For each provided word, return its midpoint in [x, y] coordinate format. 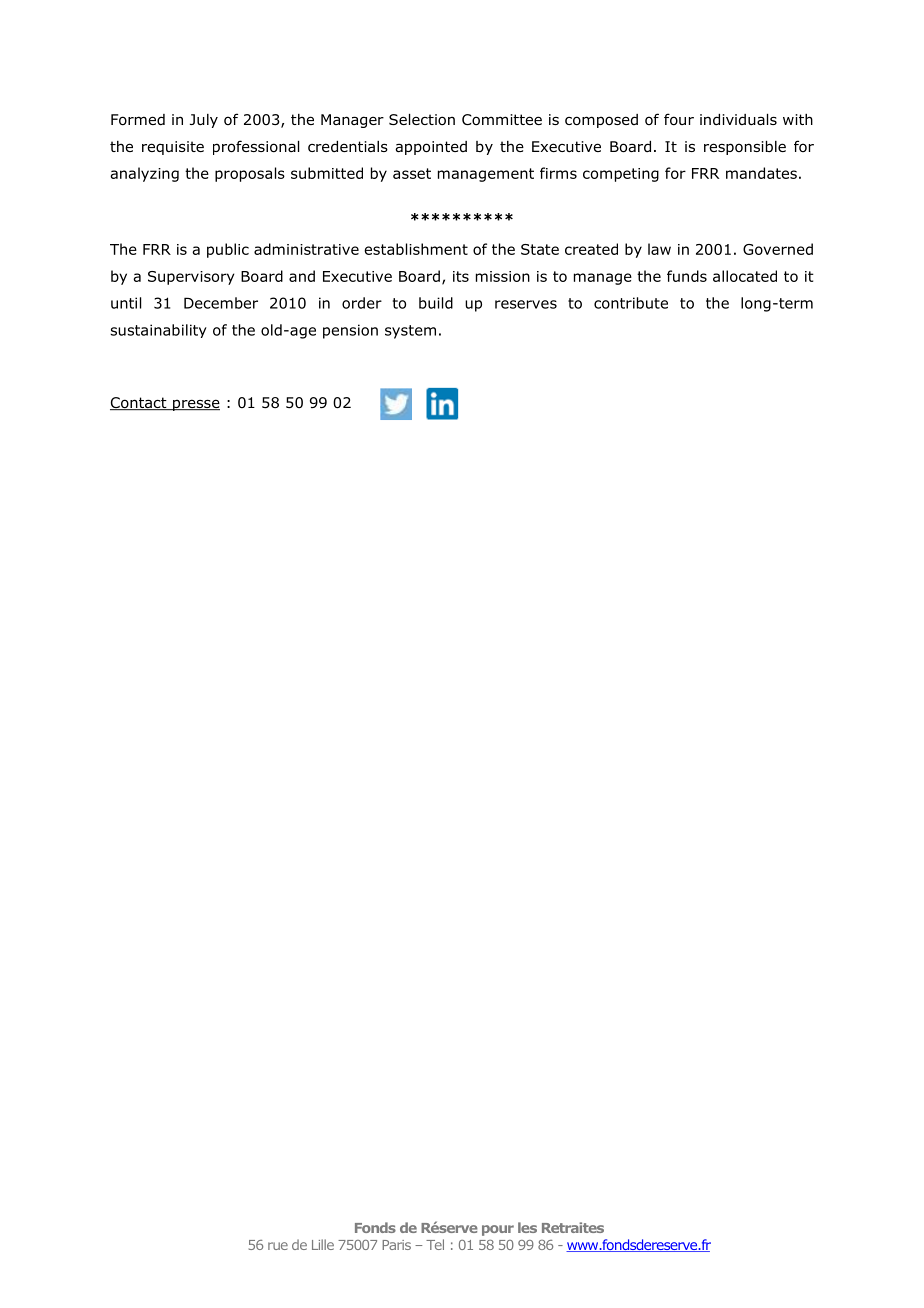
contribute [631, 303]
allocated [745, 276]
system [410, 332]
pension [350, 331]
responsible [745, 148]
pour [498, 1230]
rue [278, 1246]
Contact [139, 403]
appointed [431, 148]
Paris [396, 1245]
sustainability [158, 331]
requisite [173, 148]
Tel [435, 1244]
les [527, 1227]
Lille [323, 1244]
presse [195, 405]
